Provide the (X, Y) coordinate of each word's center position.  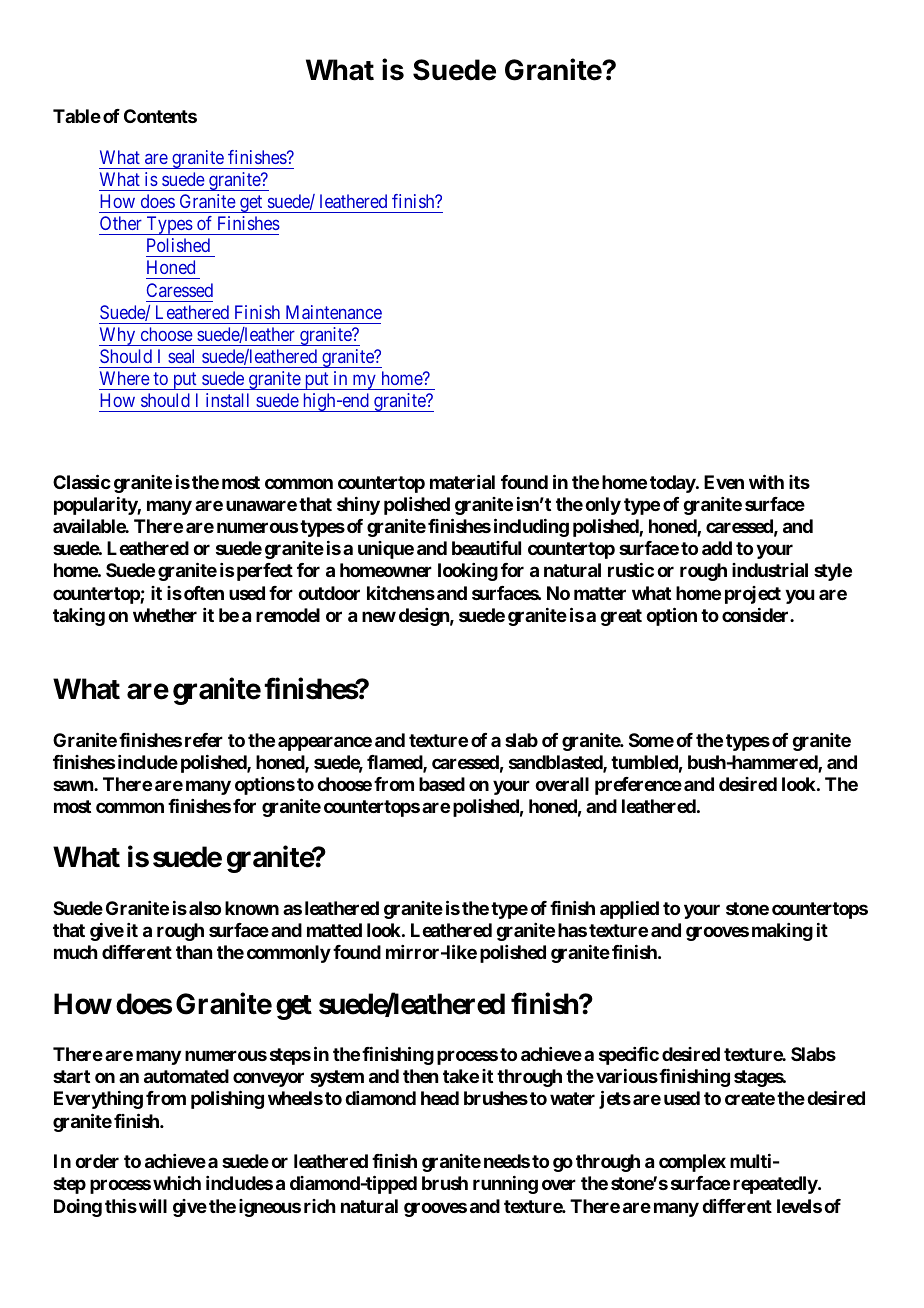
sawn (74, 785)
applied (629, 909)
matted (334, 930)
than (194, 952)
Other (121, 223)
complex (692, 1163)
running (505, 1185)
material (462, 482)
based (442, 784)
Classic (82, 481)
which (177, 1183)
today (673, 484)
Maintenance (334, 312)
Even (724, 482)
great (621, 617)
